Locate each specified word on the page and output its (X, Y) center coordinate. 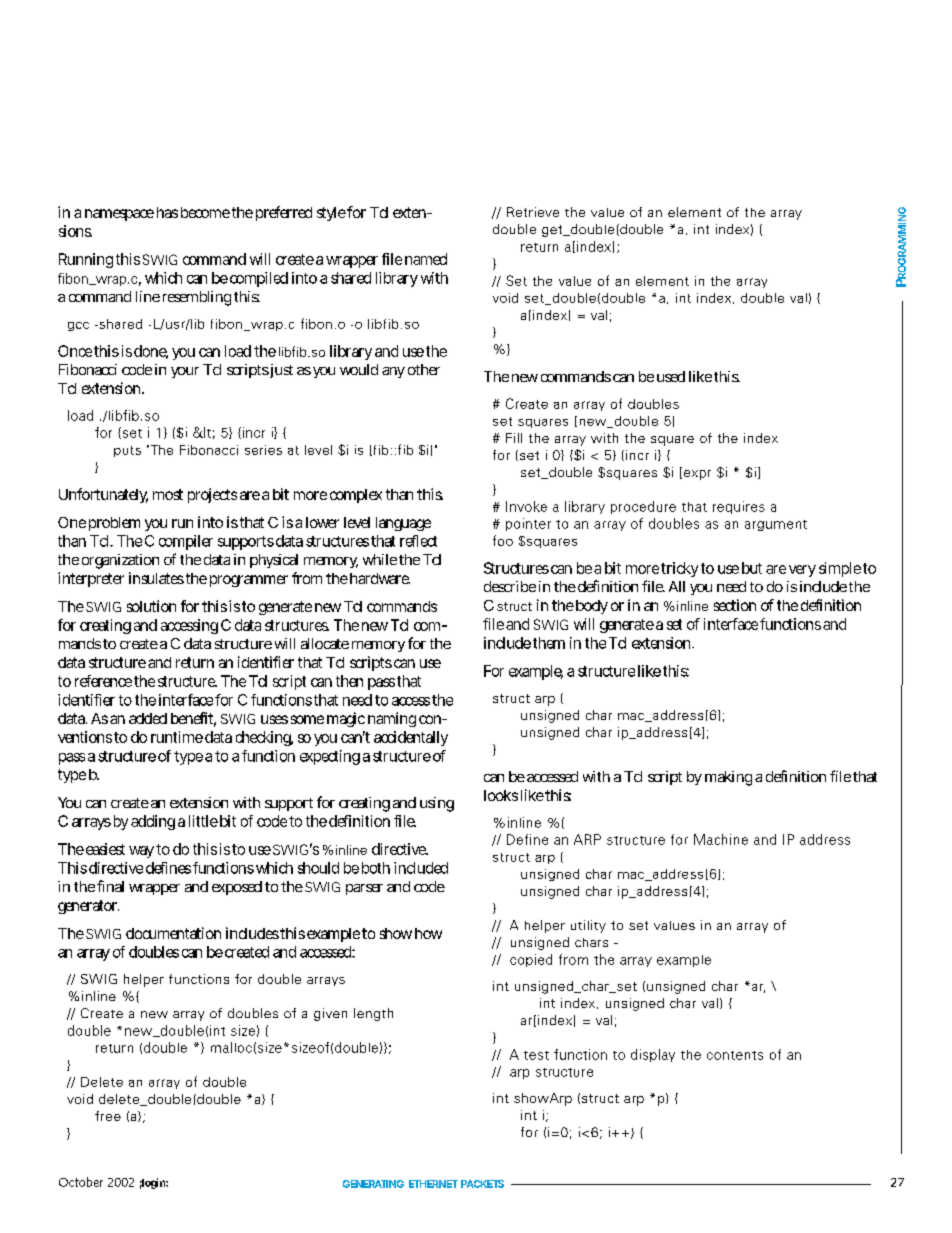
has (167, 212)
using (437, 804)
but (752, 568)
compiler (186, 542)
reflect (418, 541)
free (108, 1116)
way (141, 852)
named (426, 259)
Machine (721, 839)
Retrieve (533, 212)
